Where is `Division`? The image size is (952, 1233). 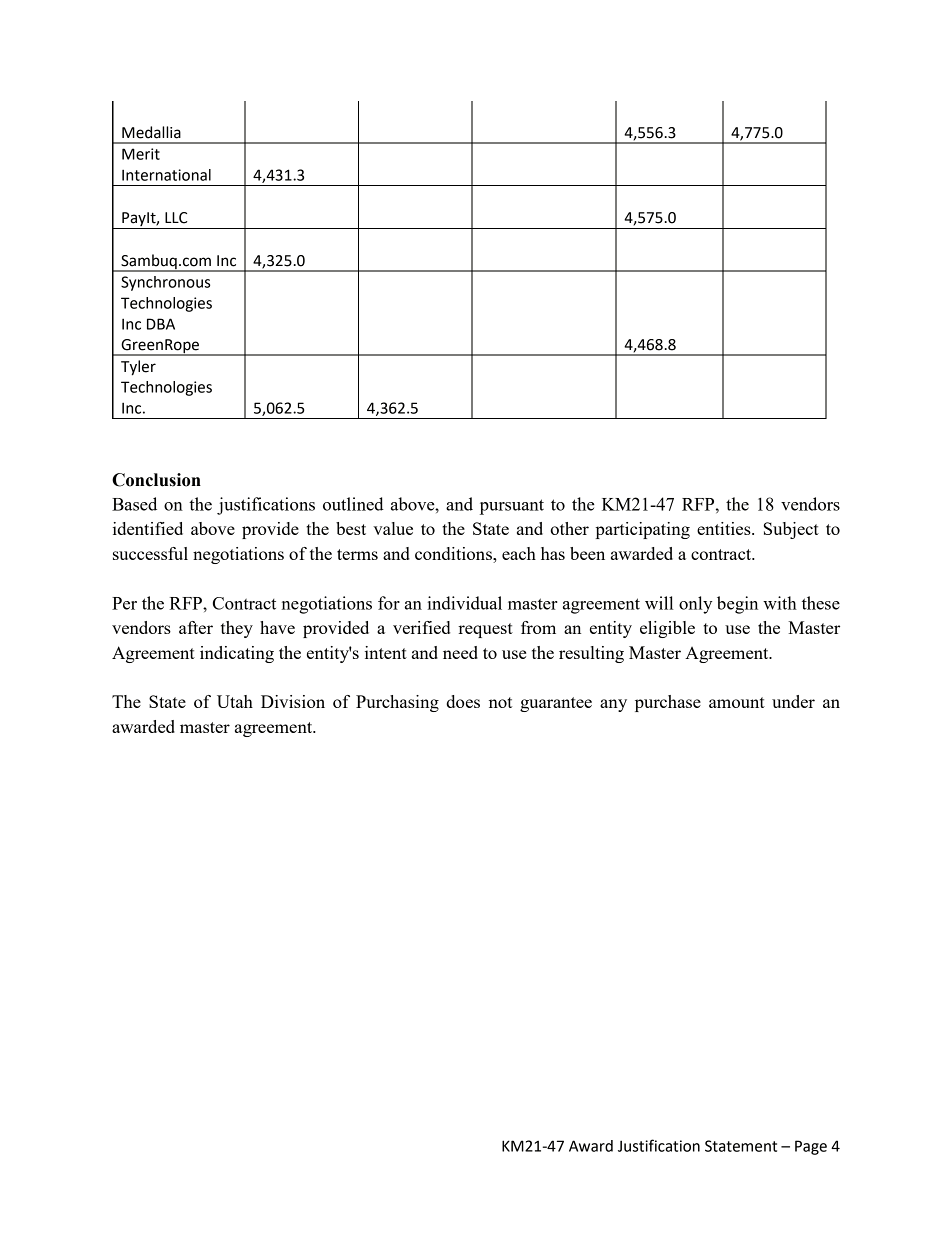 Division is located at coordinates (293, 701).
